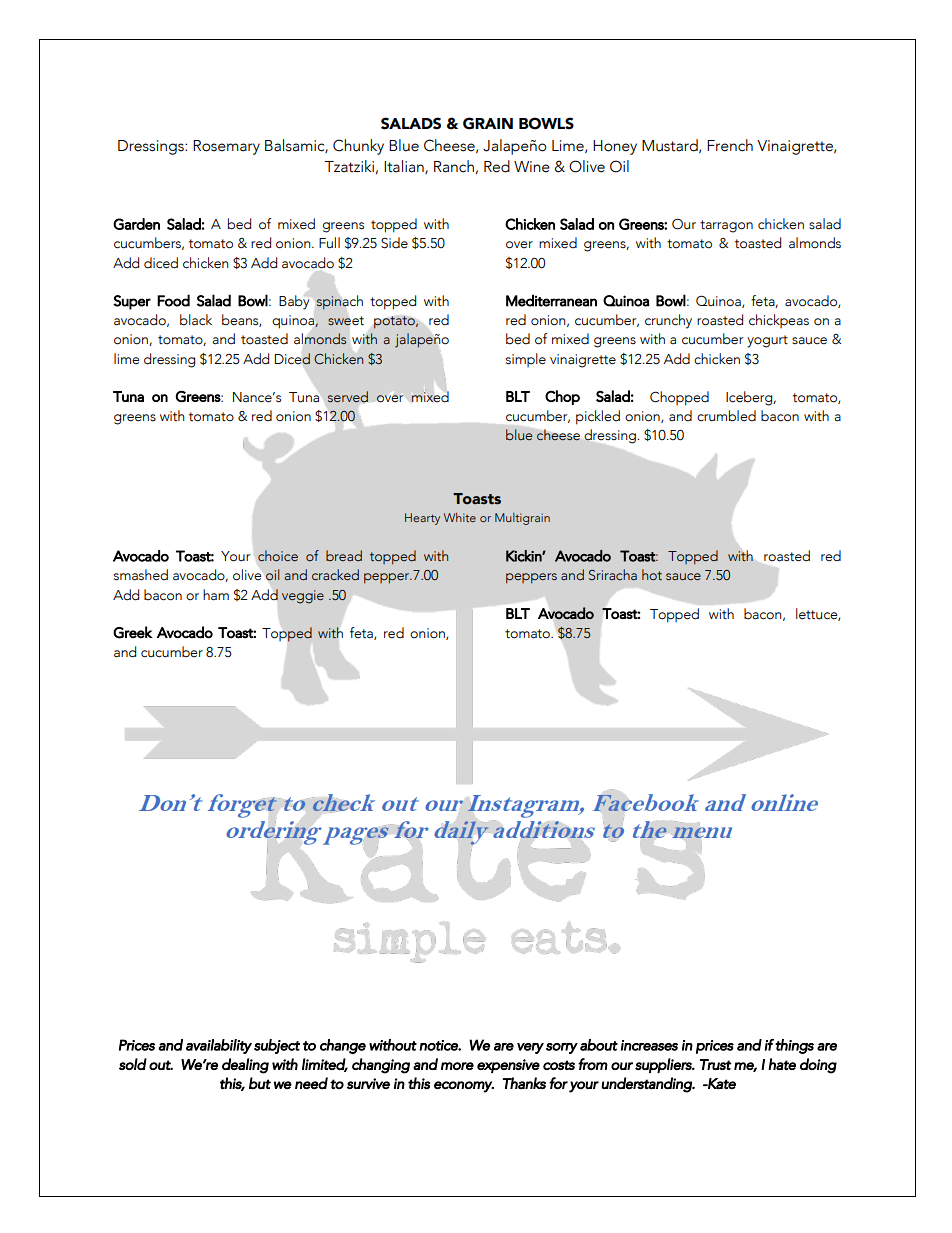 This page has width=952, height=1233. Describe the element at coordinates (226, 147) in the page. I see `Rosemary` at that location.
